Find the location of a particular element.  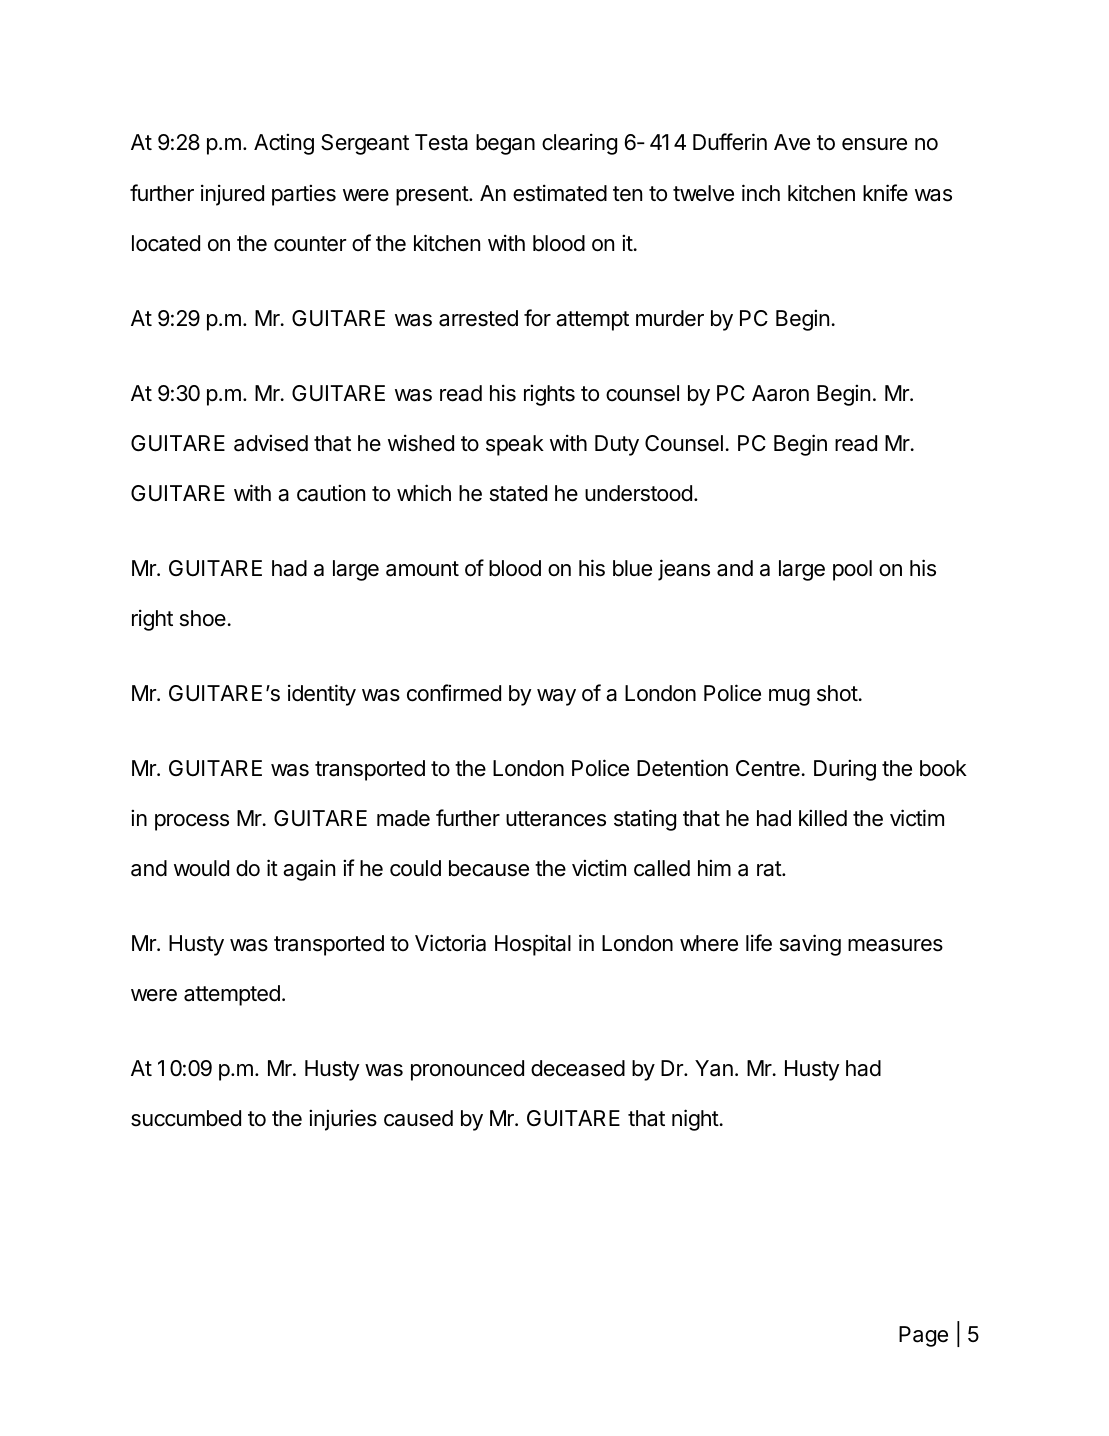

knife is located at coordinates (885, 193).
